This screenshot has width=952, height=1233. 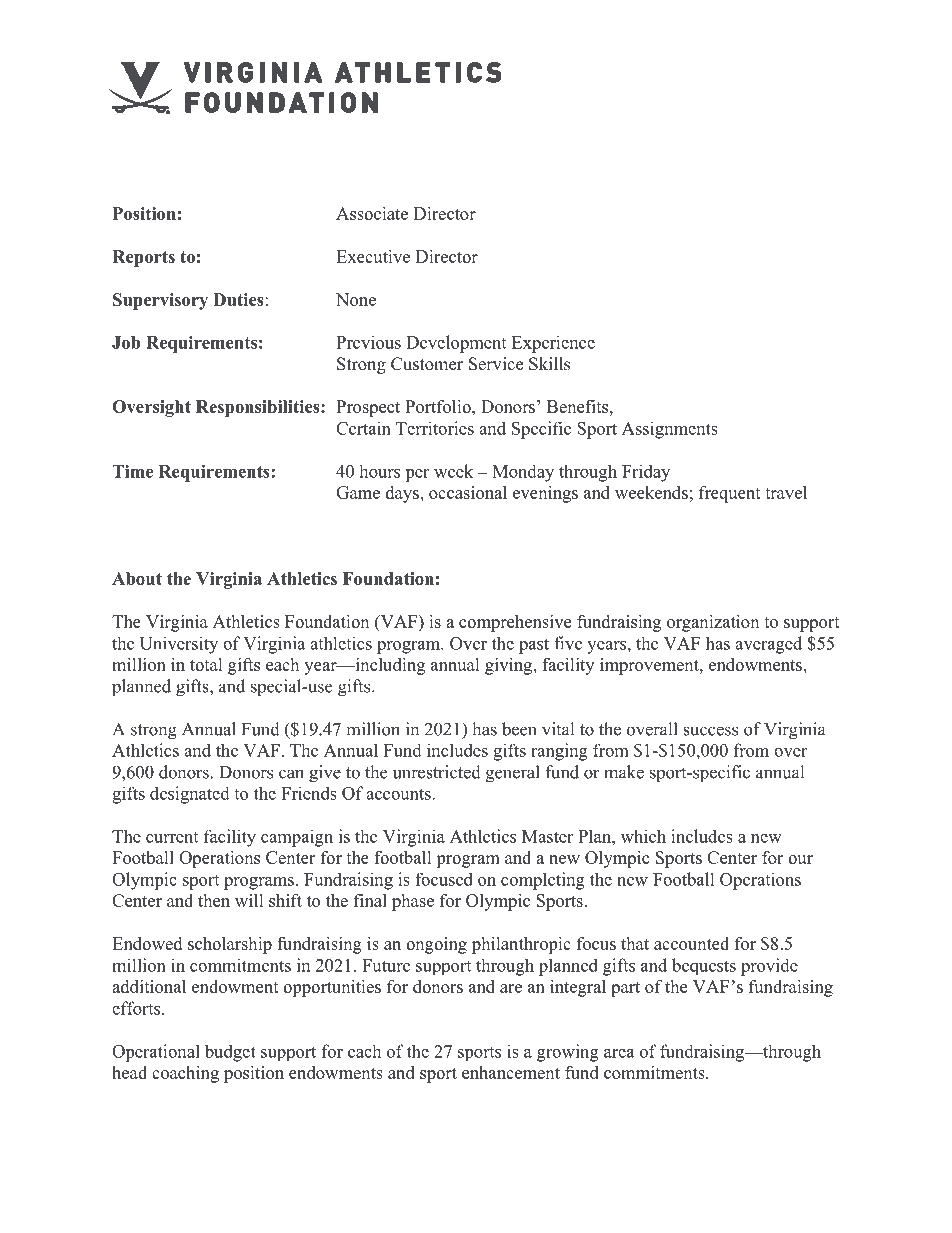 What do you see at coordinates (710, 731) in the screenshot?
I see `success` at bounding box center [710, 731].
